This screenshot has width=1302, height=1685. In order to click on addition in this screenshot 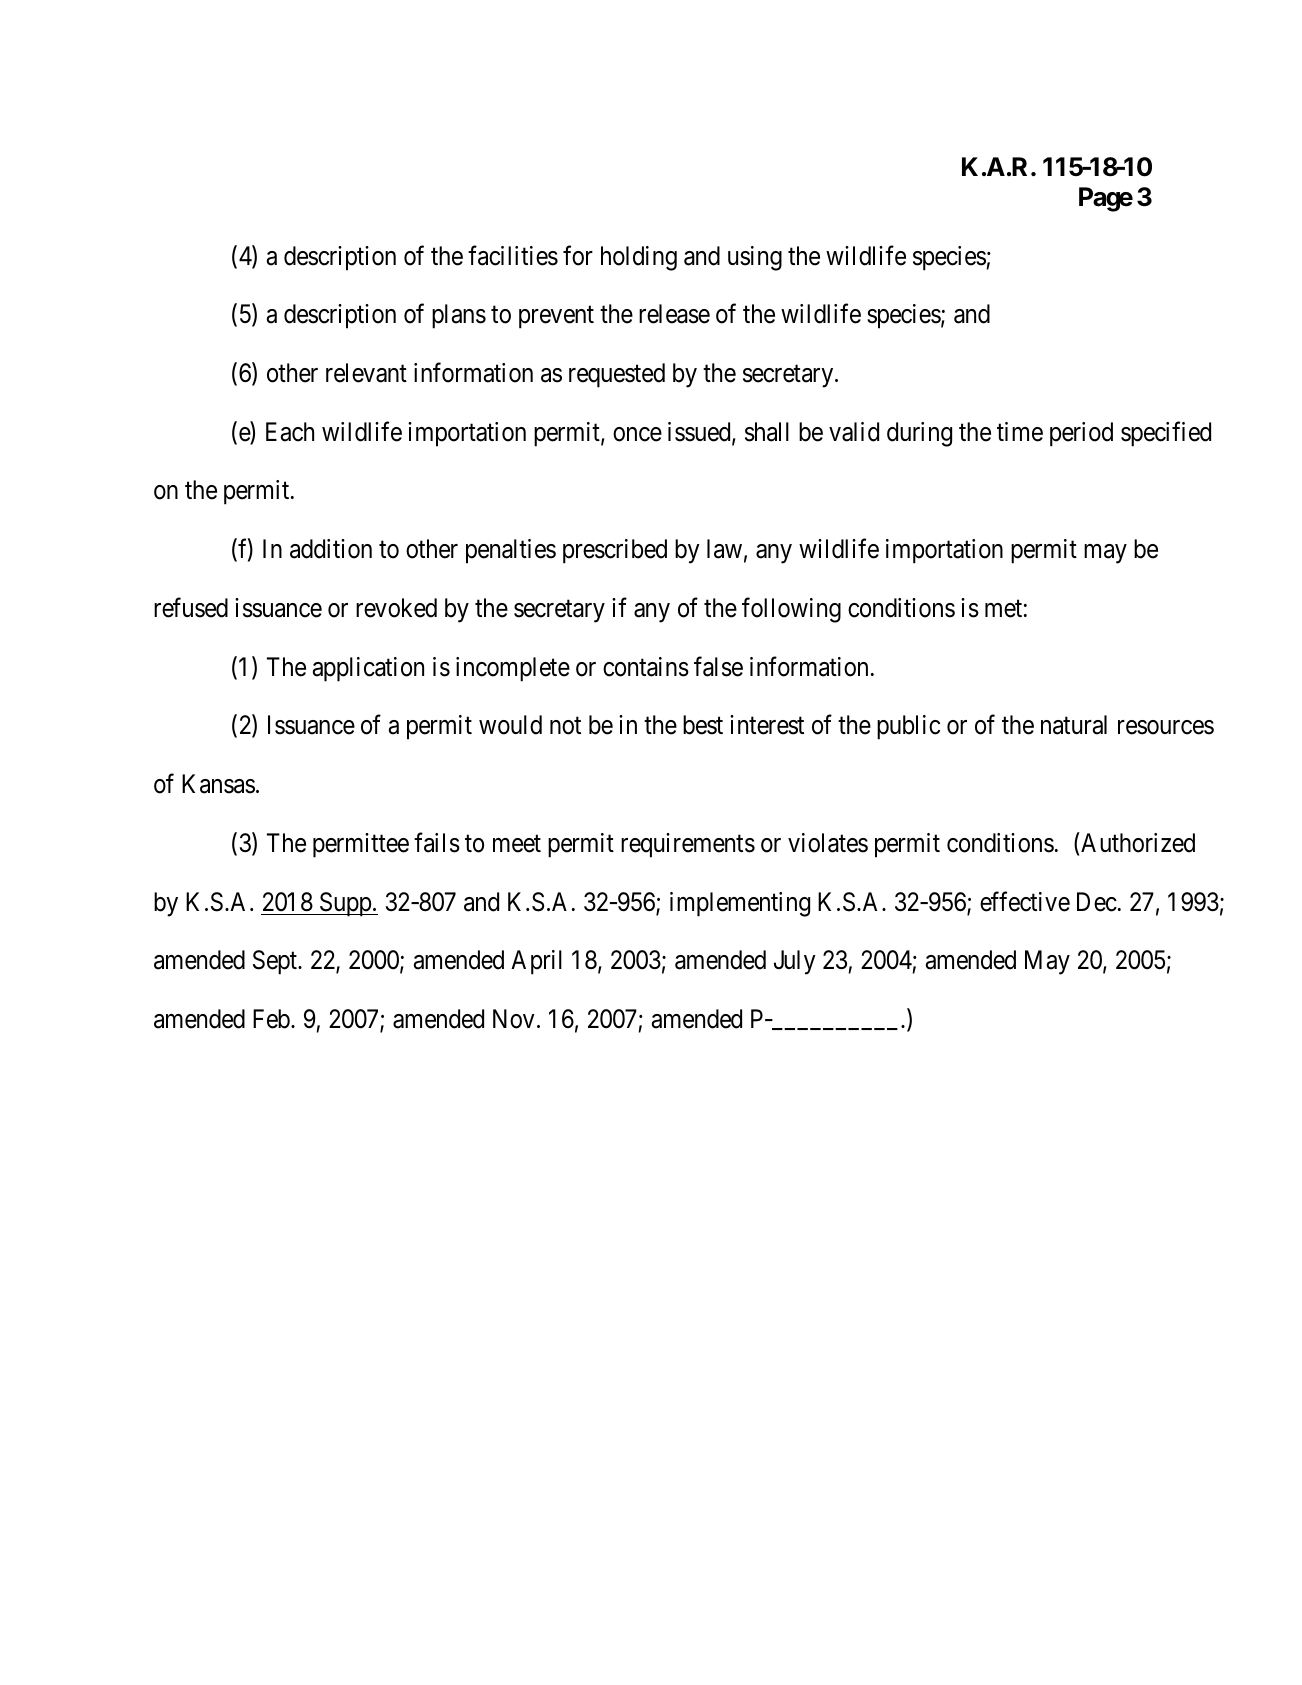, I will do `click(331, 549)`.
